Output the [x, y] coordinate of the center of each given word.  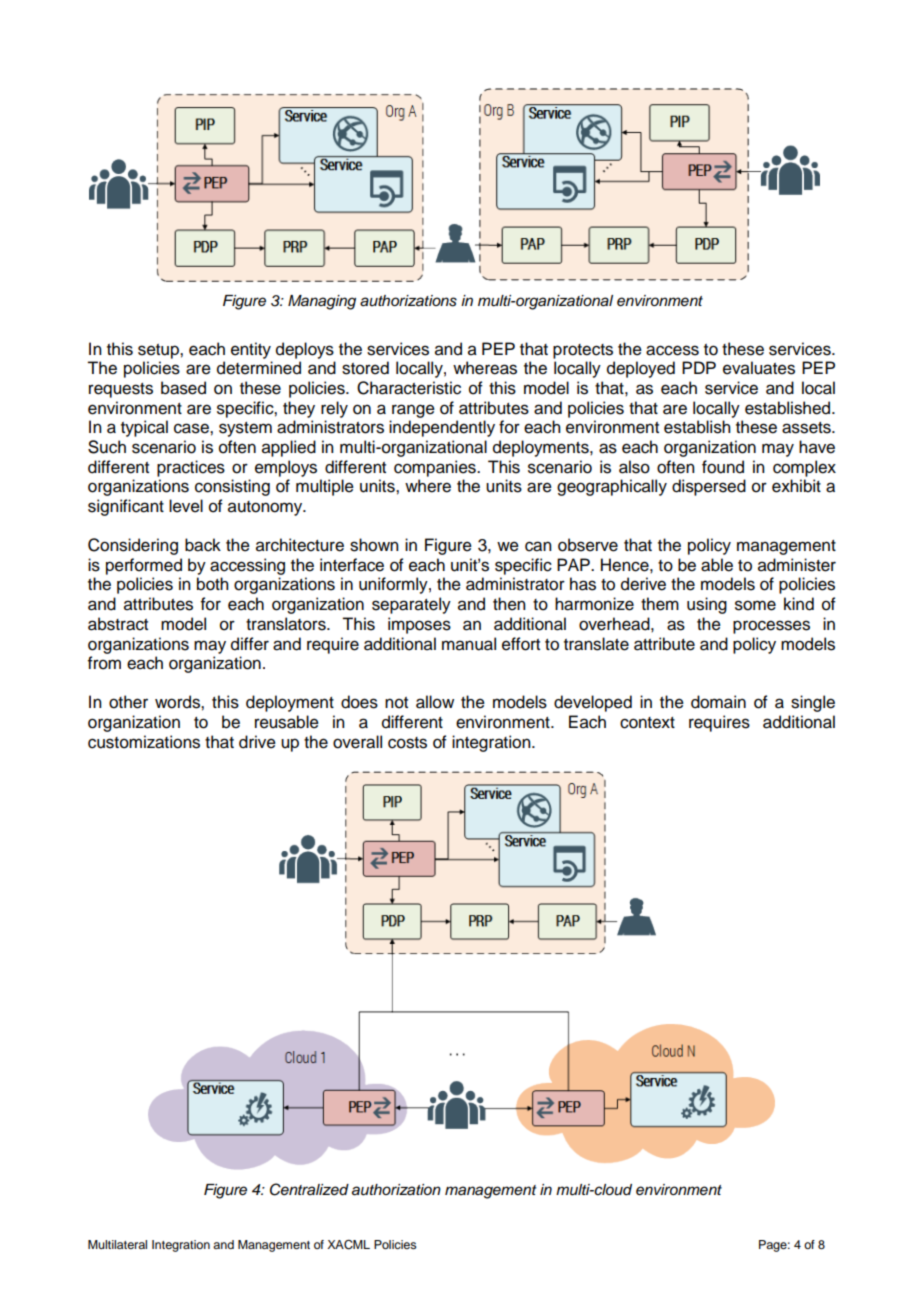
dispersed [709, 487]
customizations [144, 742]
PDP [699, 367]
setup [159, 351]
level [186, 506]
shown [374, 545]
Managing [322, 302]
